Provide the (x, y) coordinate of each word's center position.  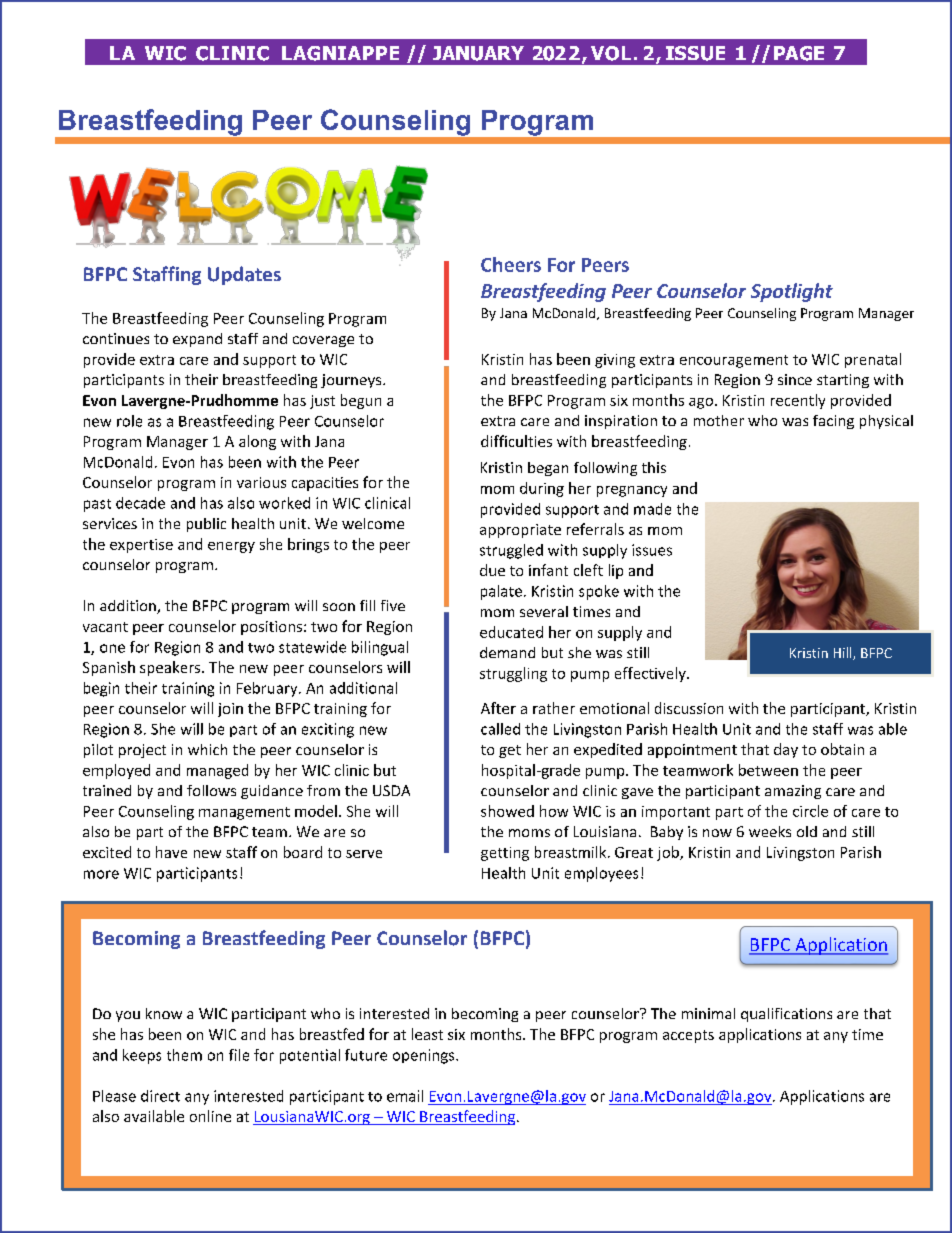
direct (160, 1096)
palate (501, 592)
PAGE (799, 53)
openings (425, 1056)
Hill (844, 653)
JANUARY (478, 53)
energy (231, 547)
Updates (244, 275)
